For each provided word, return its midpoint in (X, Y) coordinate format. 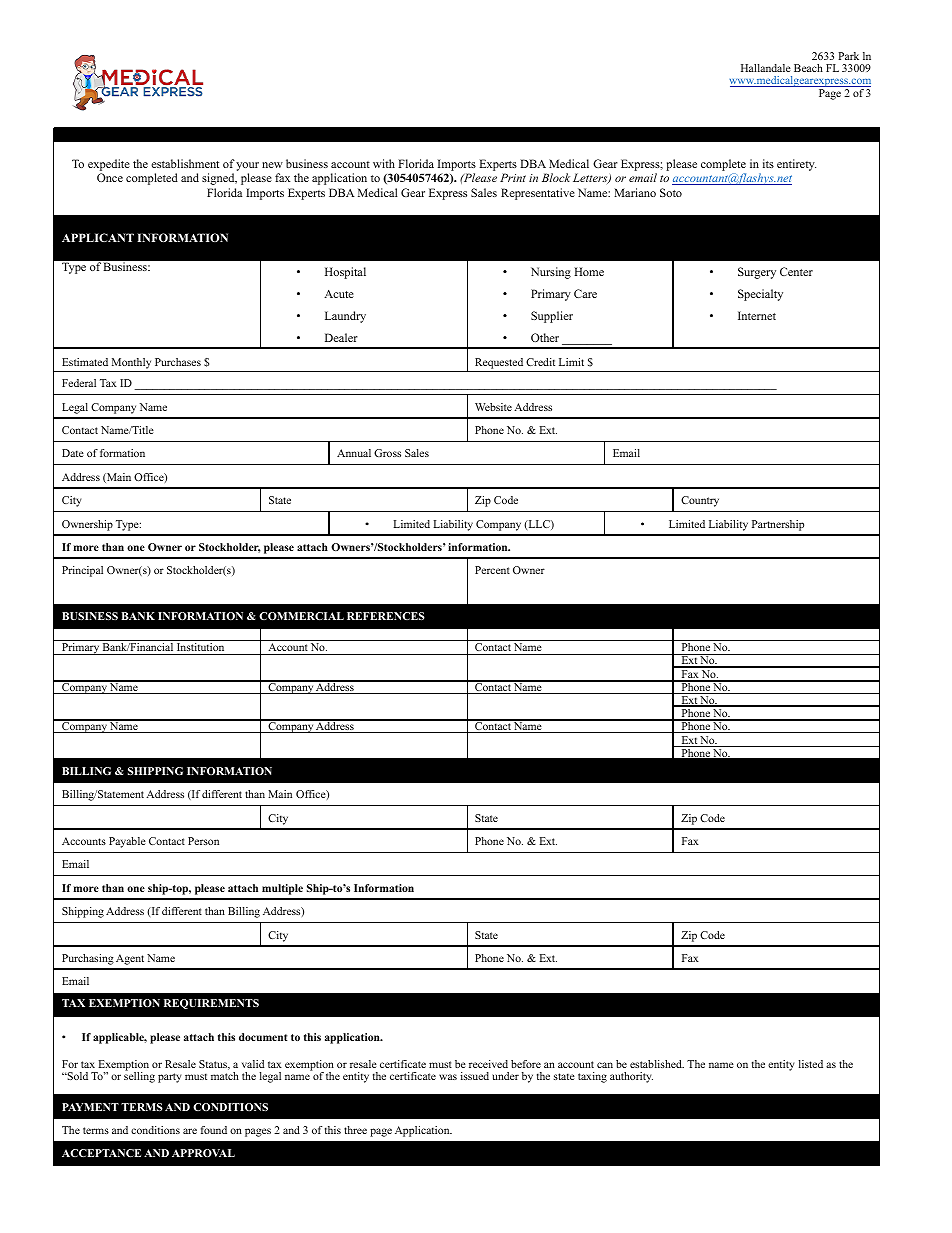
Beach (808, 68)
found (214, 1130)
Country (700, 501)
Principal (82, 571)
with (384, 163)
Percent (492, 570)
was (448, 1077)
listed (811, 1064)
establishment (185, 163)
